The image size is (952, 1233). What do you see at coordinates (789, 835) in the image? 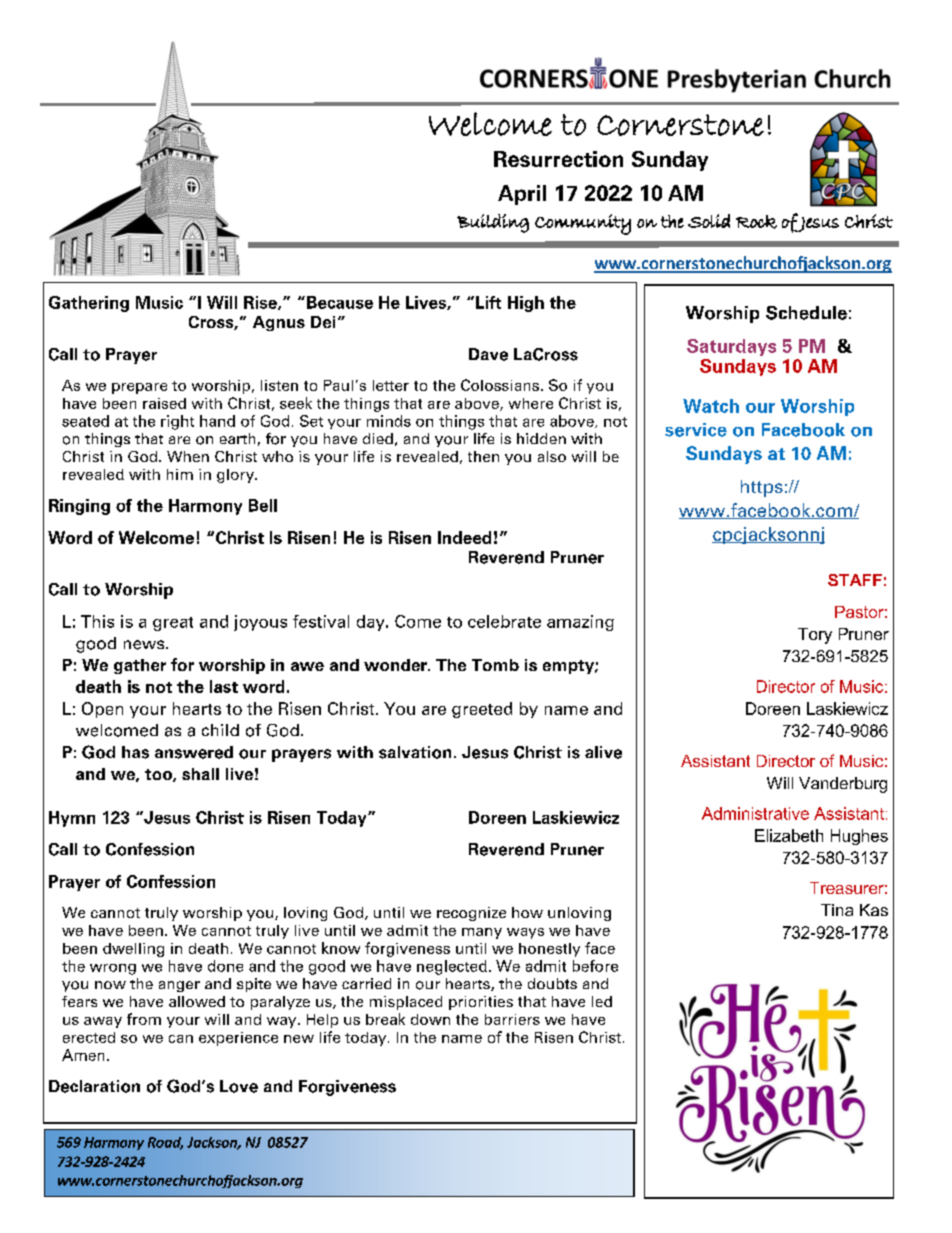
I see `Elizabeth` at bounding box center [789, 835].
